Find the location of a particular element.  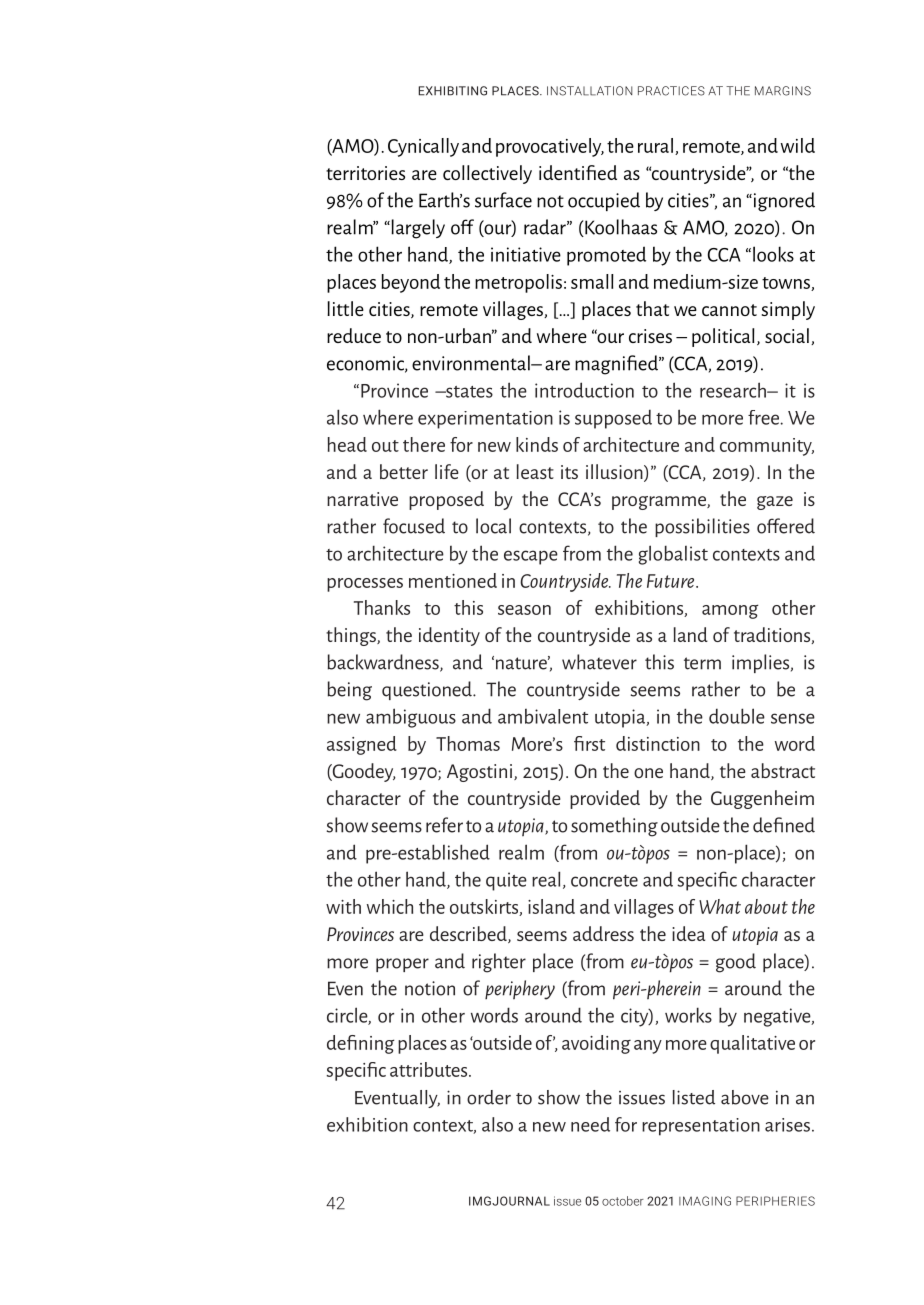

season is located at coordinates (524, 610).
